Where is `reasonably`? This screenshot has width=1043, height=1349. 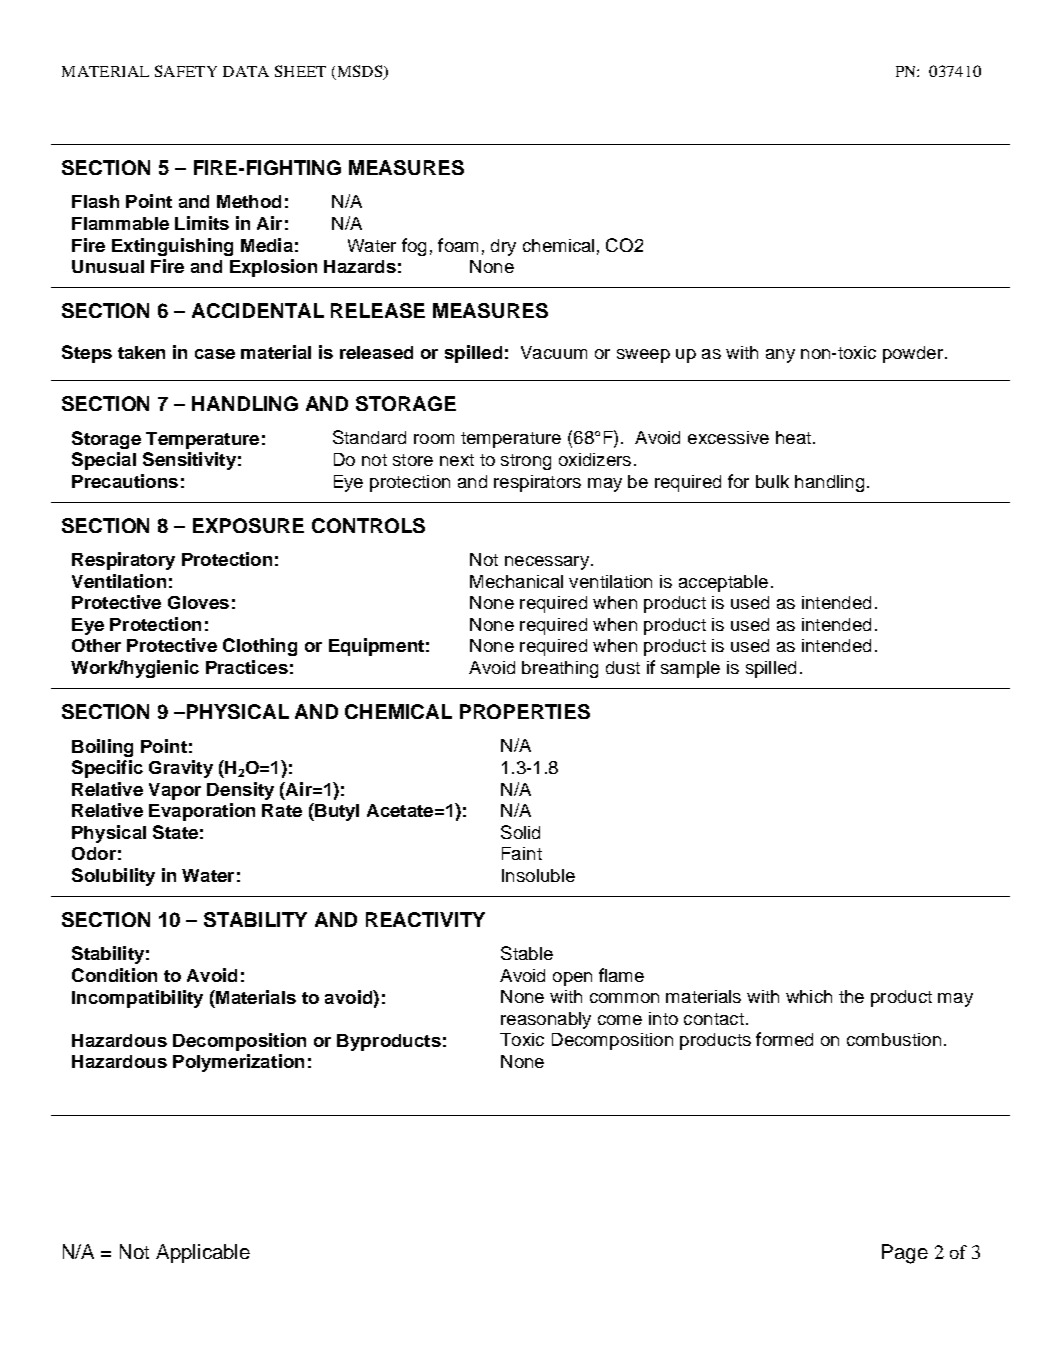 reasonably is located at coordinates (546, 1020).
